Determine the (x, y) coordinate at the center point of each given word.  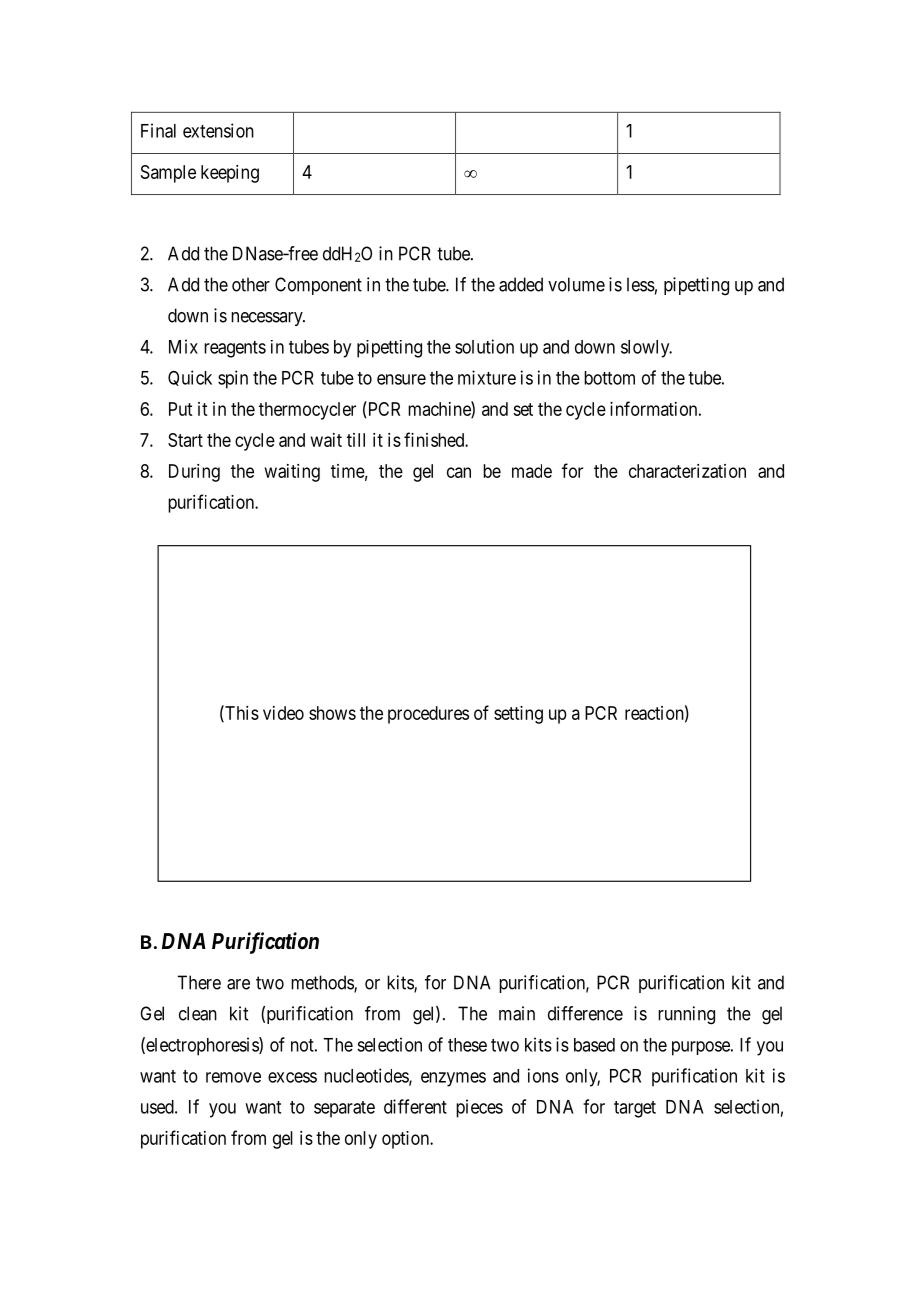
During (194, 473)
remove (233, 1077)
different (415, 1106)
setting (518, 715)
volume (576, 284)
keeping (230, 174)
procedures (428, 715)
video (283, 713)
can (459, 472)
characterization (687, 471)
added (521, 284)
